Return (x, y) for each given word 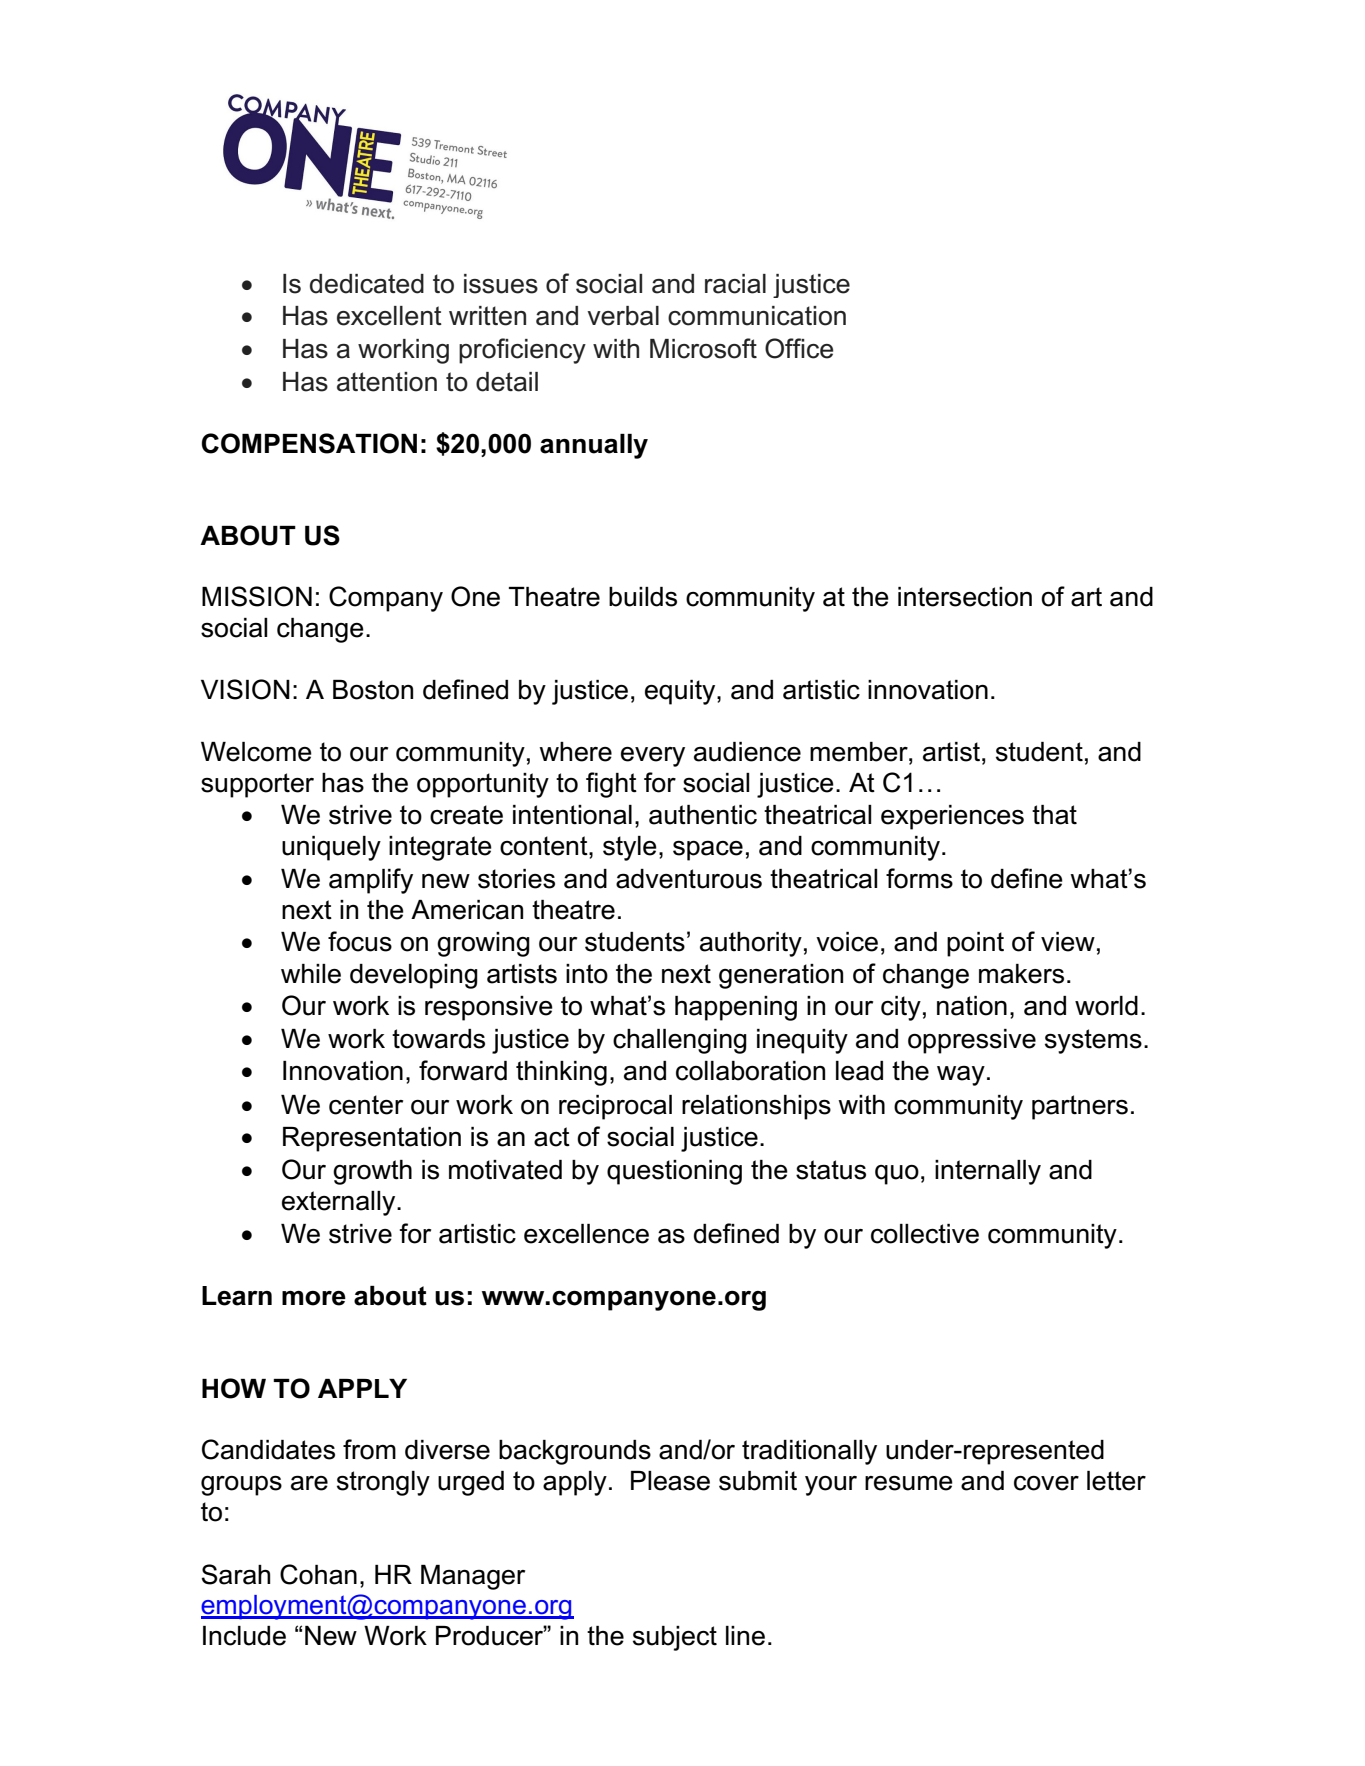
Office (799, 348)
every (653, 757)
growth (372, 1172)
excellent (389, 316)
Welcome (256, 752)
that (1054, 815)
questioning (674, 1172)
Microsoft (703, 348)
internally (988, 1172)
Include (244, 1636)
